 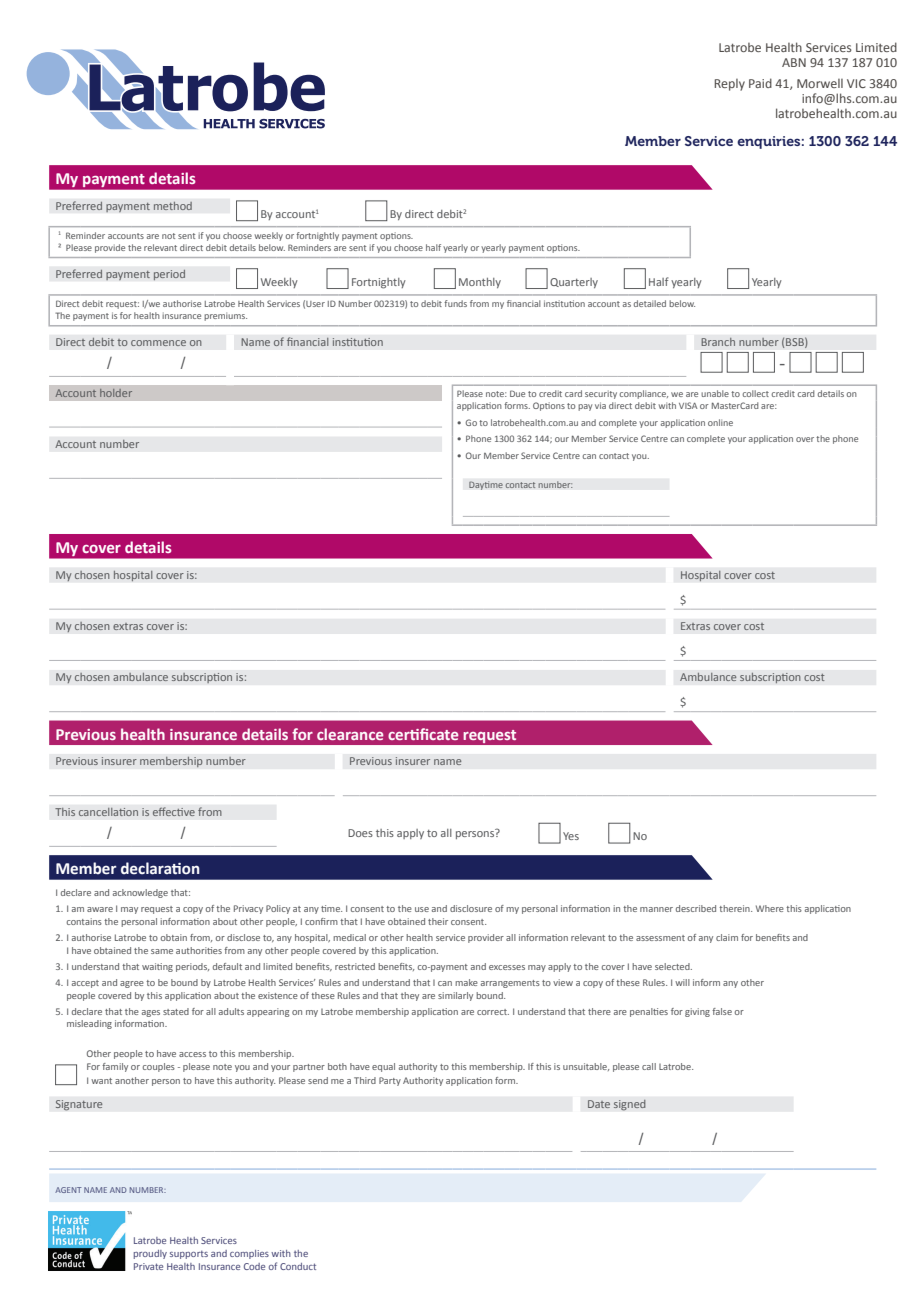 What do you see at coordinates (517, 393) in the document?
I see `Due` at bounding box center [517, 393].
